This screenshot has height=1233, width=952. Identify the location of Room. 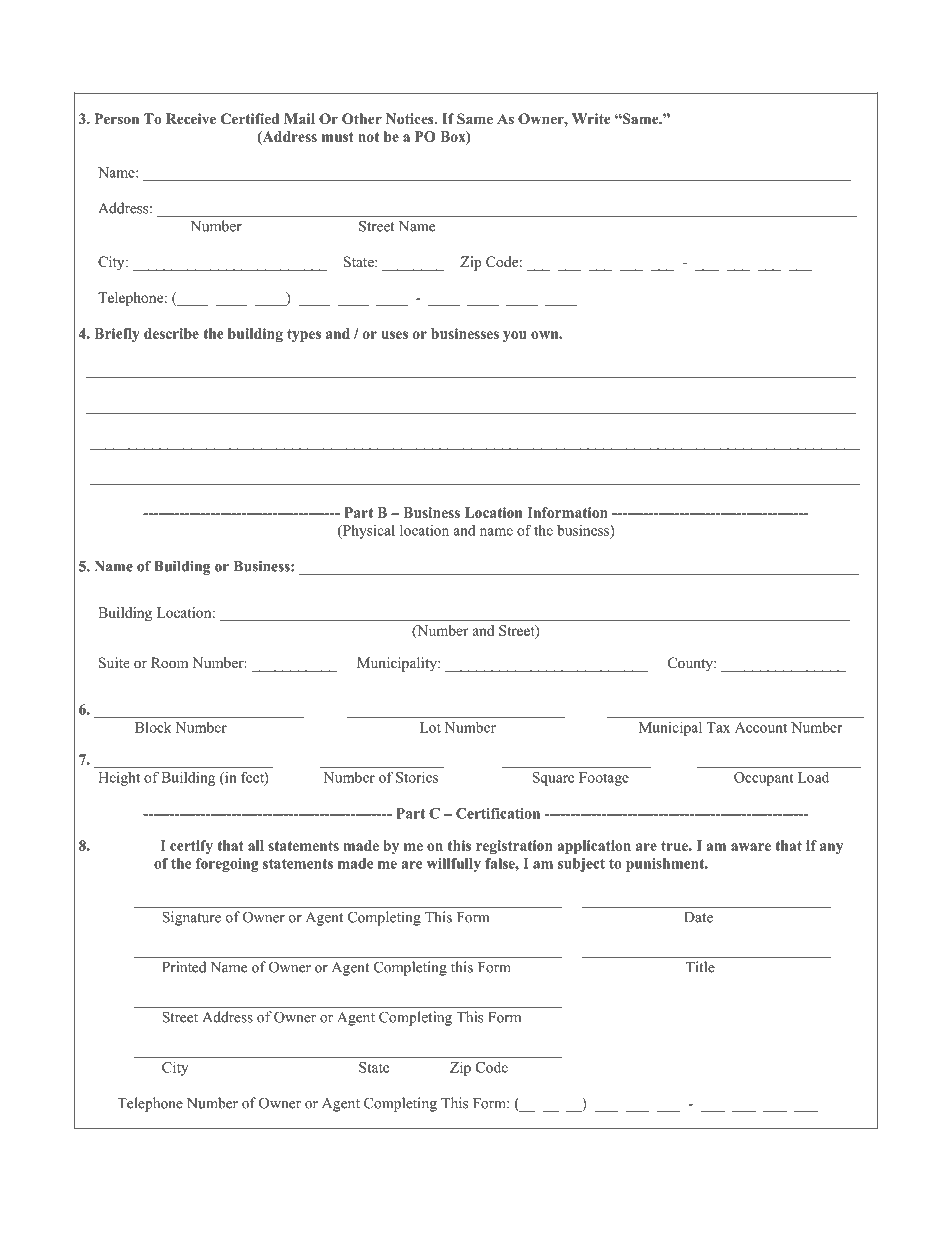
(169, 663).
